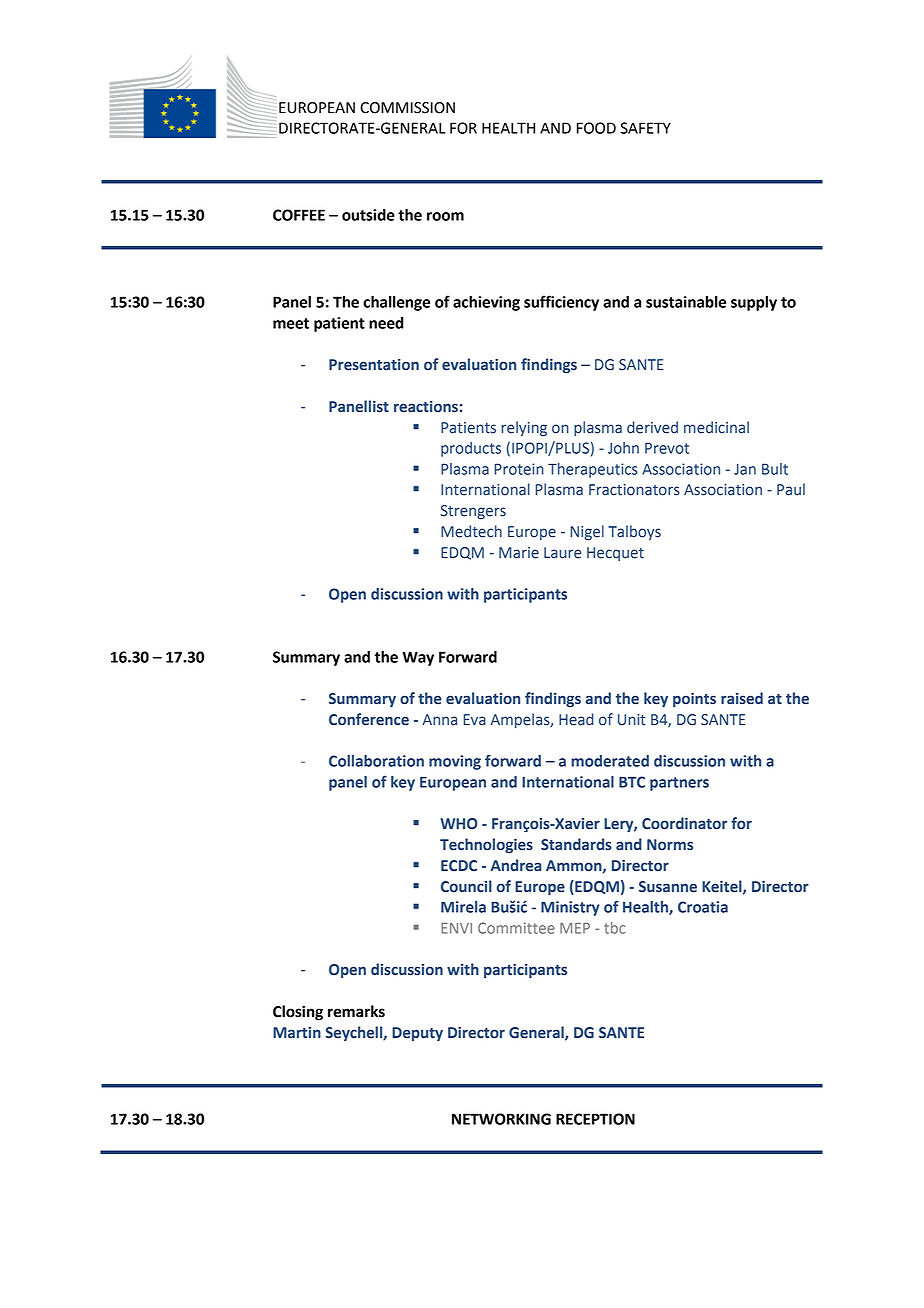  What do you see at coordinates (645, 128) in the screenshot?
I see `SAFETY` at bounding box center [645, 128].
